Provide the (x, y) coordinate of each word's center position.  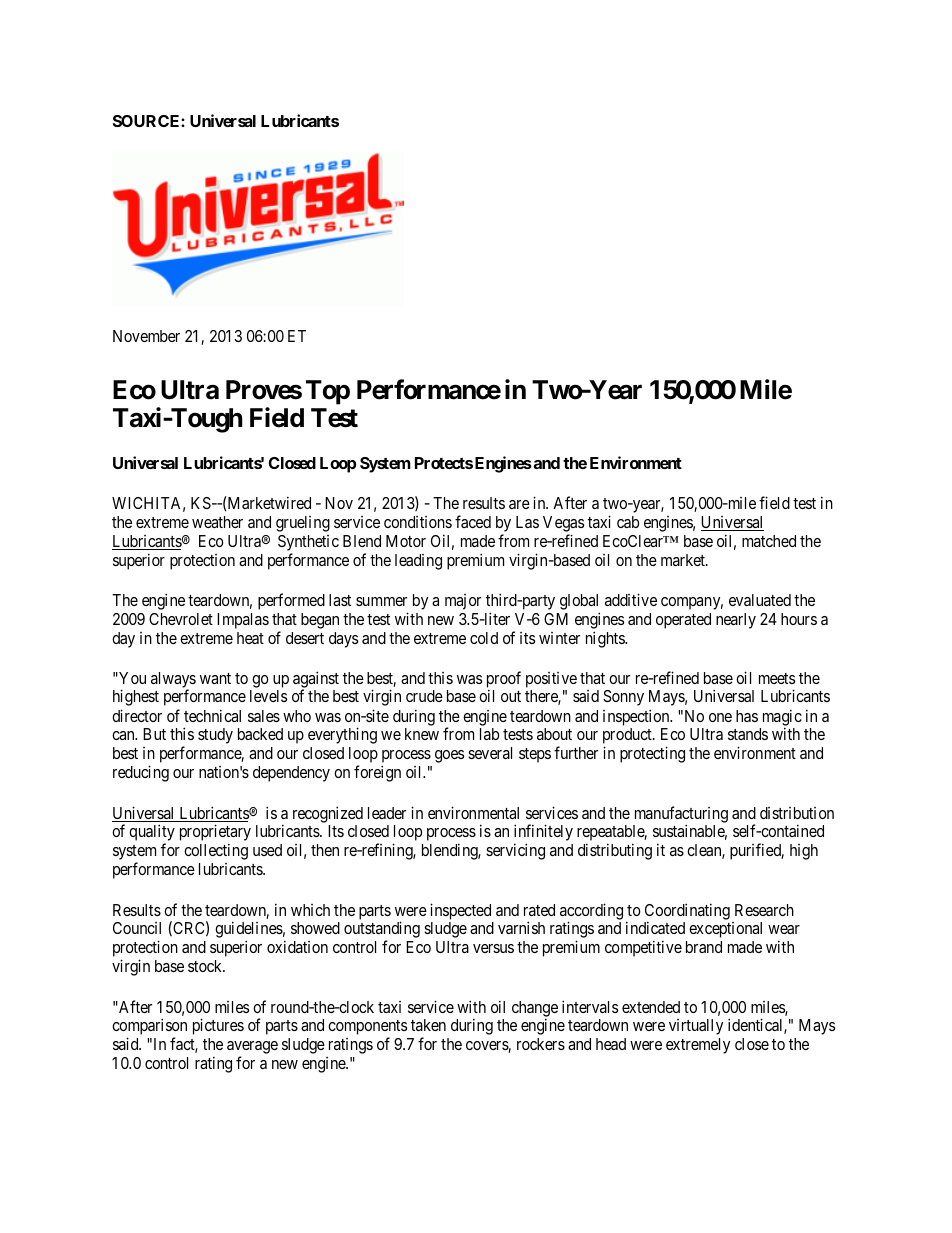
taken (428, 1025)
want (215, 678)
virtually (696, 1027)
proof (504, 680)
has (747, 716)
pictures (218, 1026)
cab (628, 522)
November (146, 336)
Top (328, 392)
